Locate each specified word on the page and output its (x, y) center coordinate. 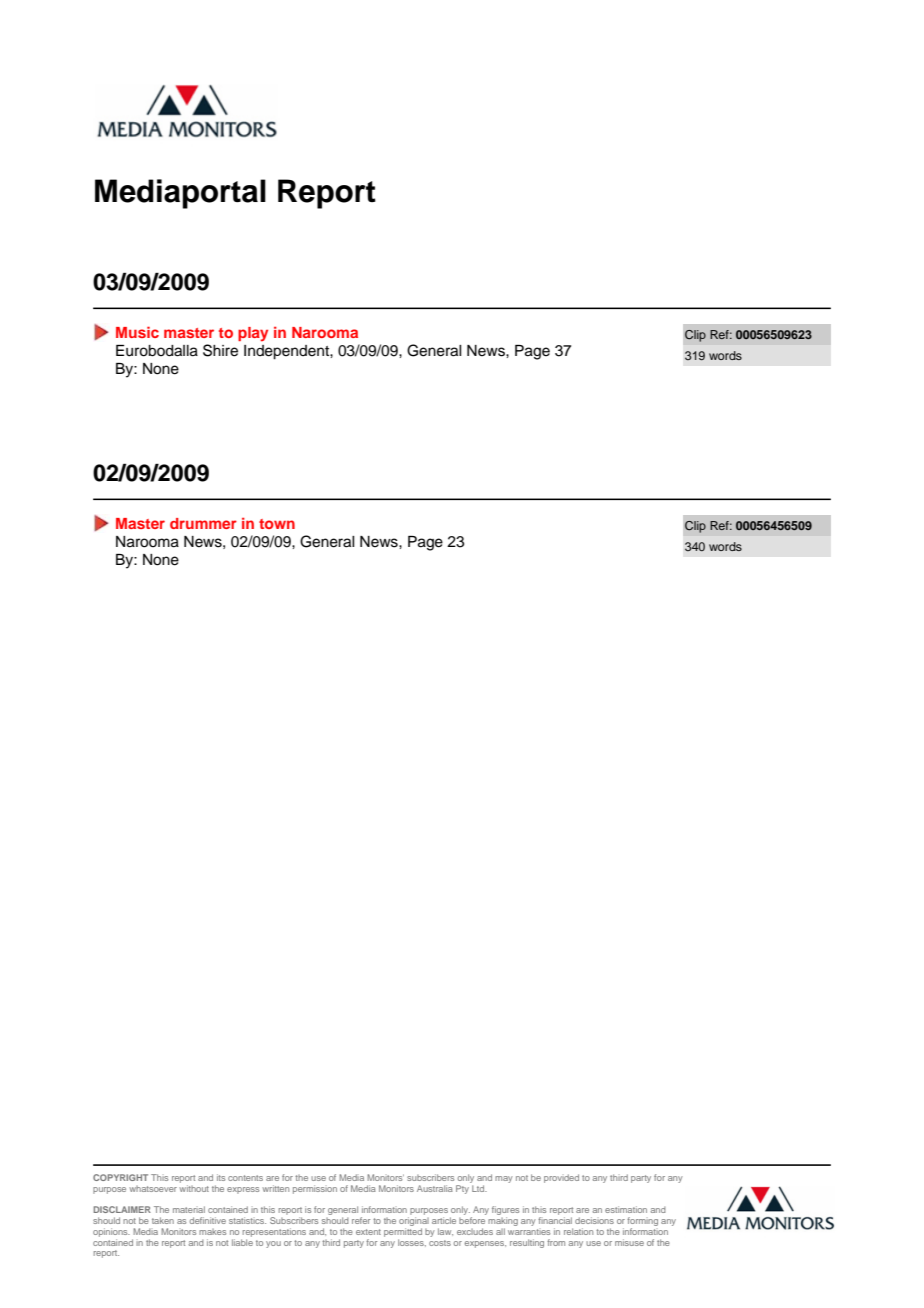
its (221, 1177)
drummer (203, 523)
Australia (435, 1188)
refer (361, 1220)
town (277, 524)
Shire (220, 350)
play (253, 334)
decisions (594, 1220)
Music (137, 332)
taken (163, 1220)
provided (561, 1178)
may (504, 1179)
